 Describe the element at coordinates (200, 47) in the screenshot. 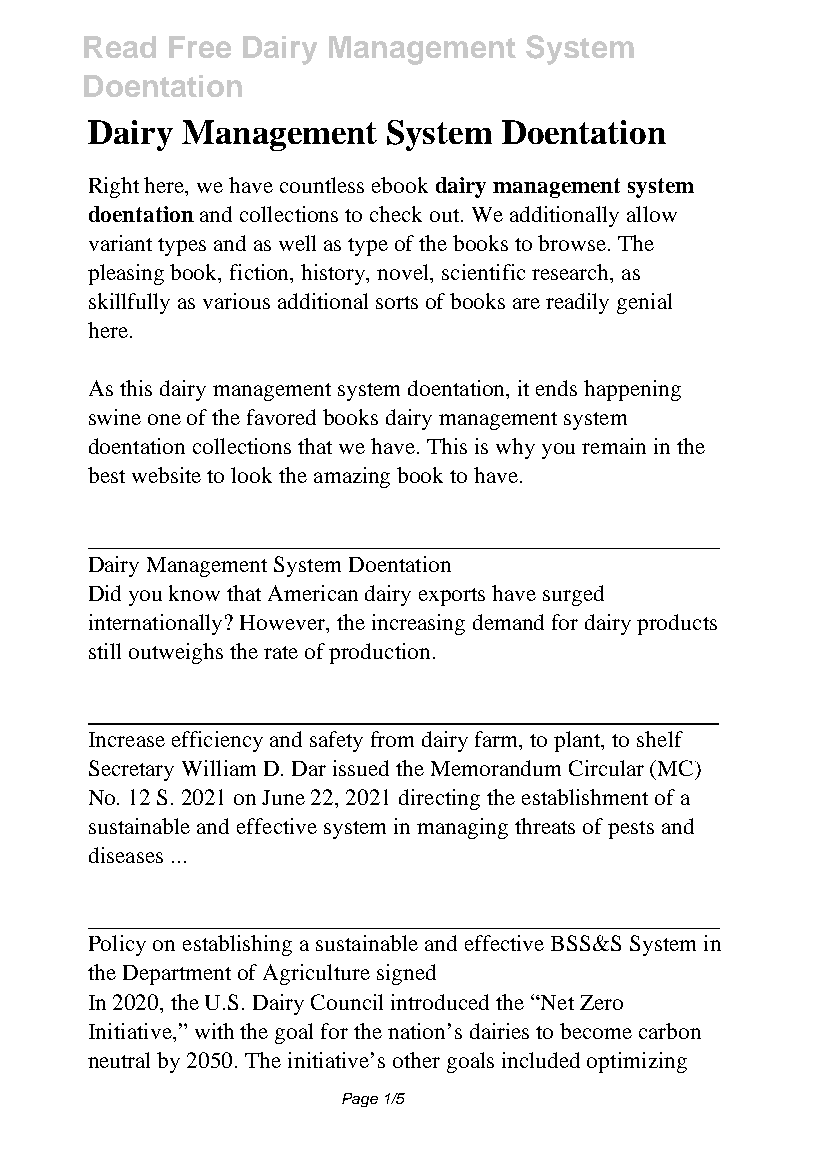

I see `Free` at that location.
